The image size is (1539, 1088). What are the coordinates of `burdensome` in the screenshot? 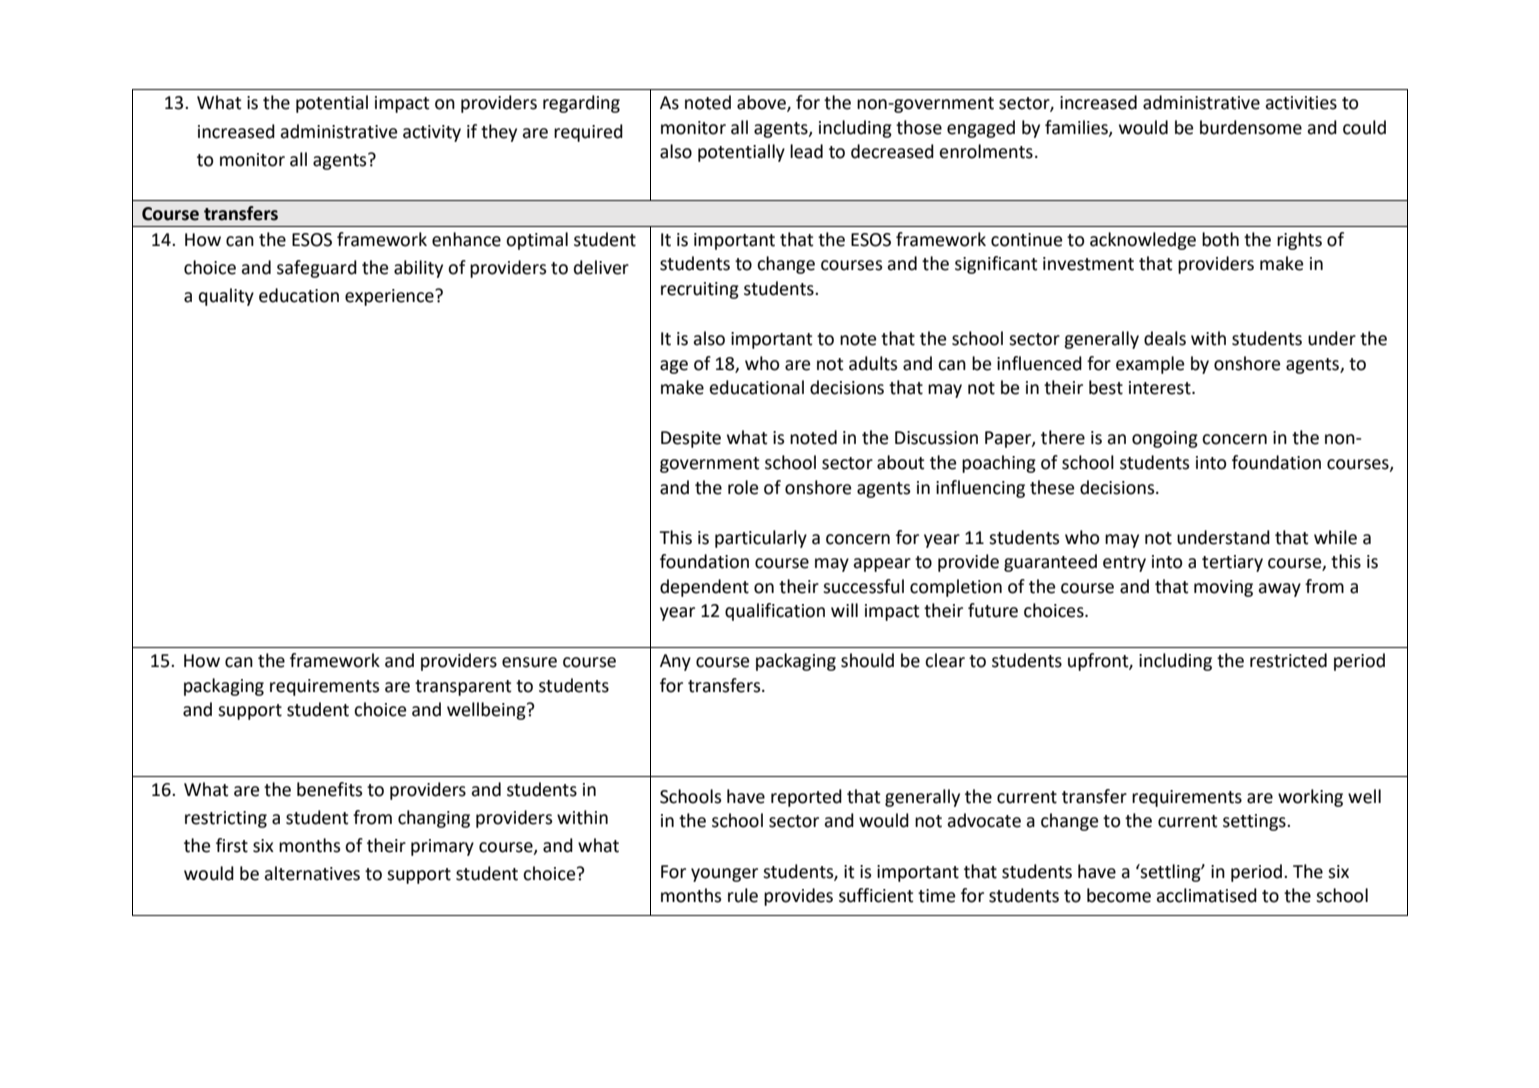 It's located at (1251, 127).
